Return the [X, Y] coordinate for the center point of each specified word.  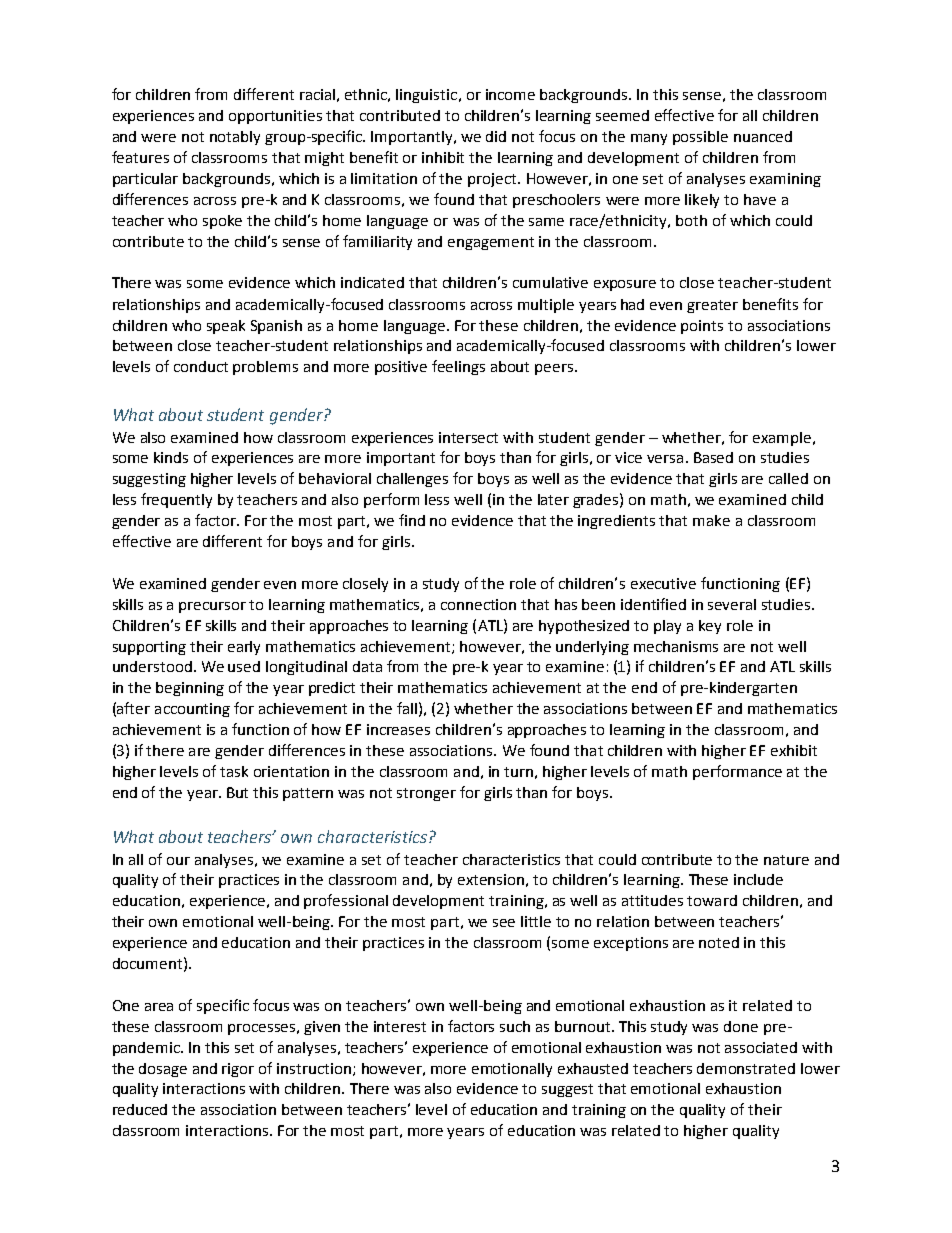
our [178, 861]
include [758, 879]
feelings [458, 367]
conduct [201, 366]
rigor [238, 1070]
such [515, 1026]
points [702, 327]
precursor [212, 607]
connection [478, 604]
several [732, 604]
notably [235, 138]
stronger [426, 794]
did [496, 136]
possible [700, 138]
